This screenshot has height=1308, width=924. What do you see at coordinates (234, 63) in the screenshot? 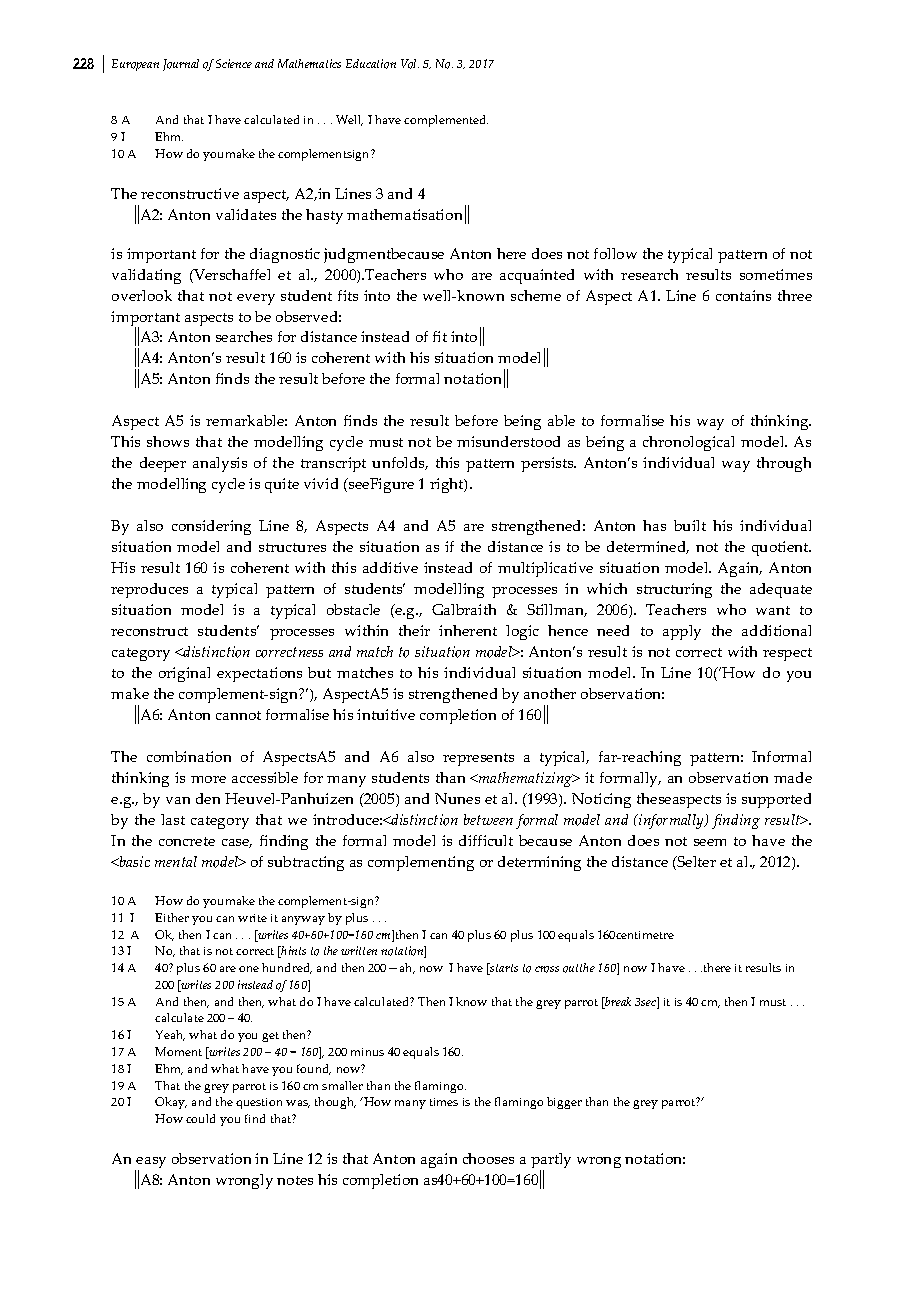
I see `Science` at bounding box center [234, 63].
